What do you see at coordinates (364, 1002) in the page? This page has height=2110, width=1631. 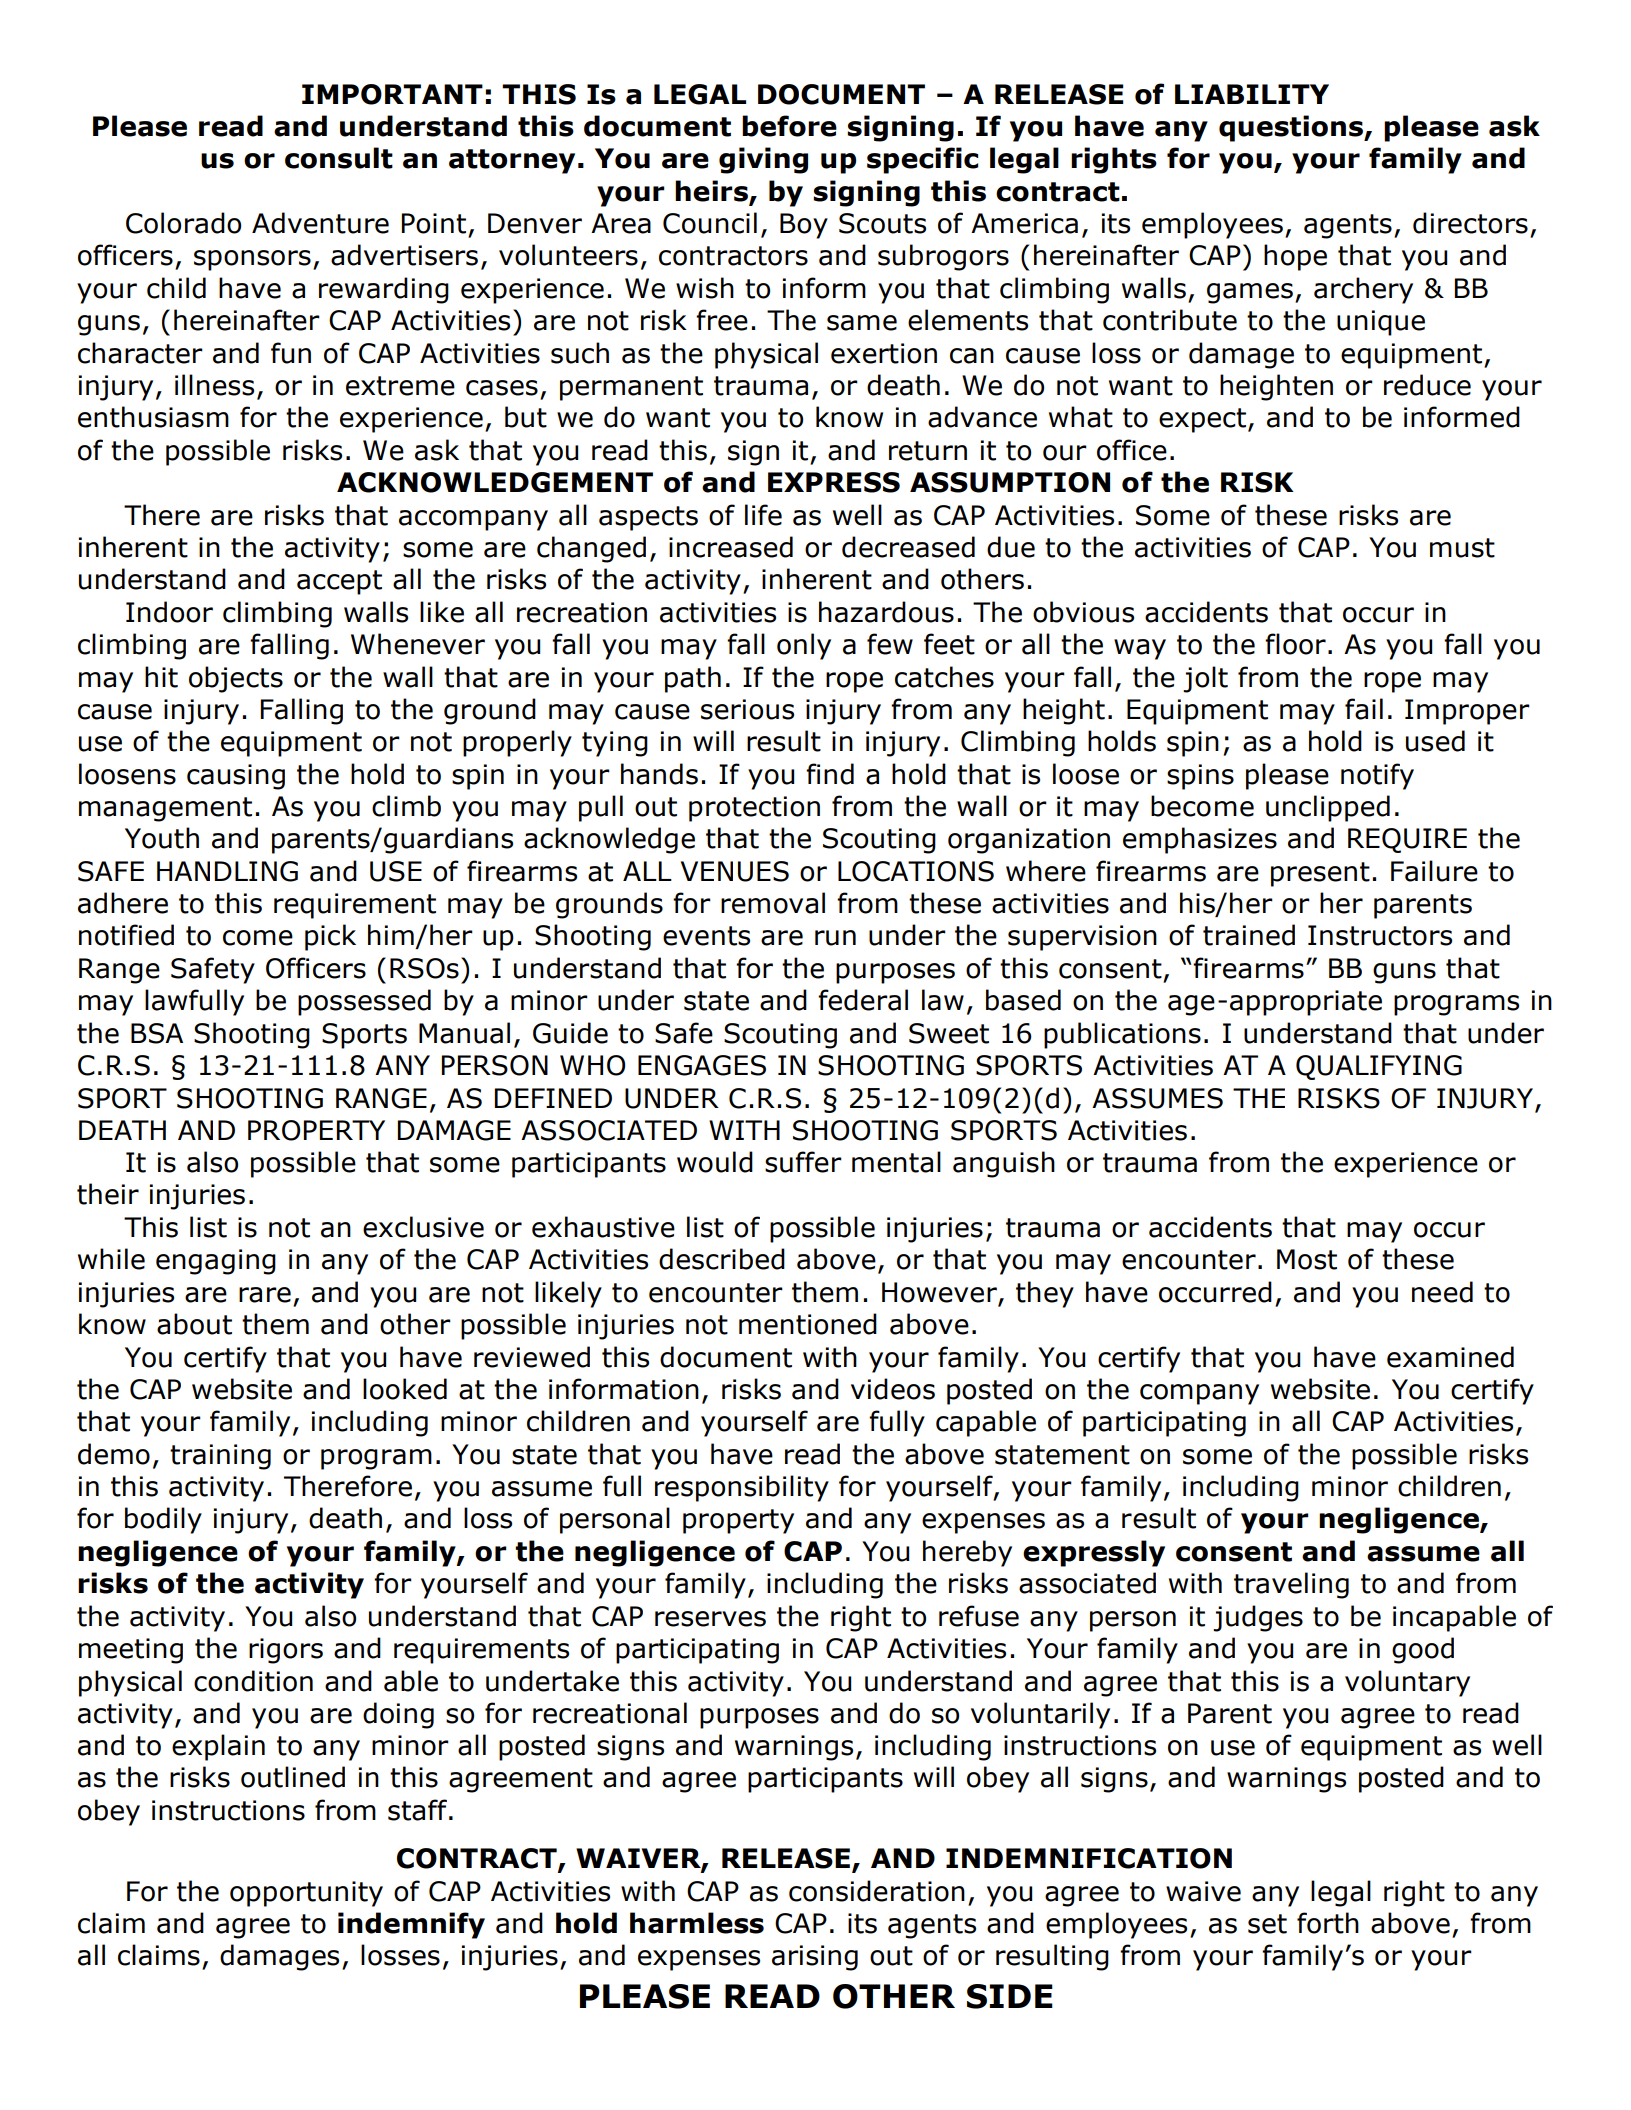 I see `possessed` at bounding box center [364, 1002].
